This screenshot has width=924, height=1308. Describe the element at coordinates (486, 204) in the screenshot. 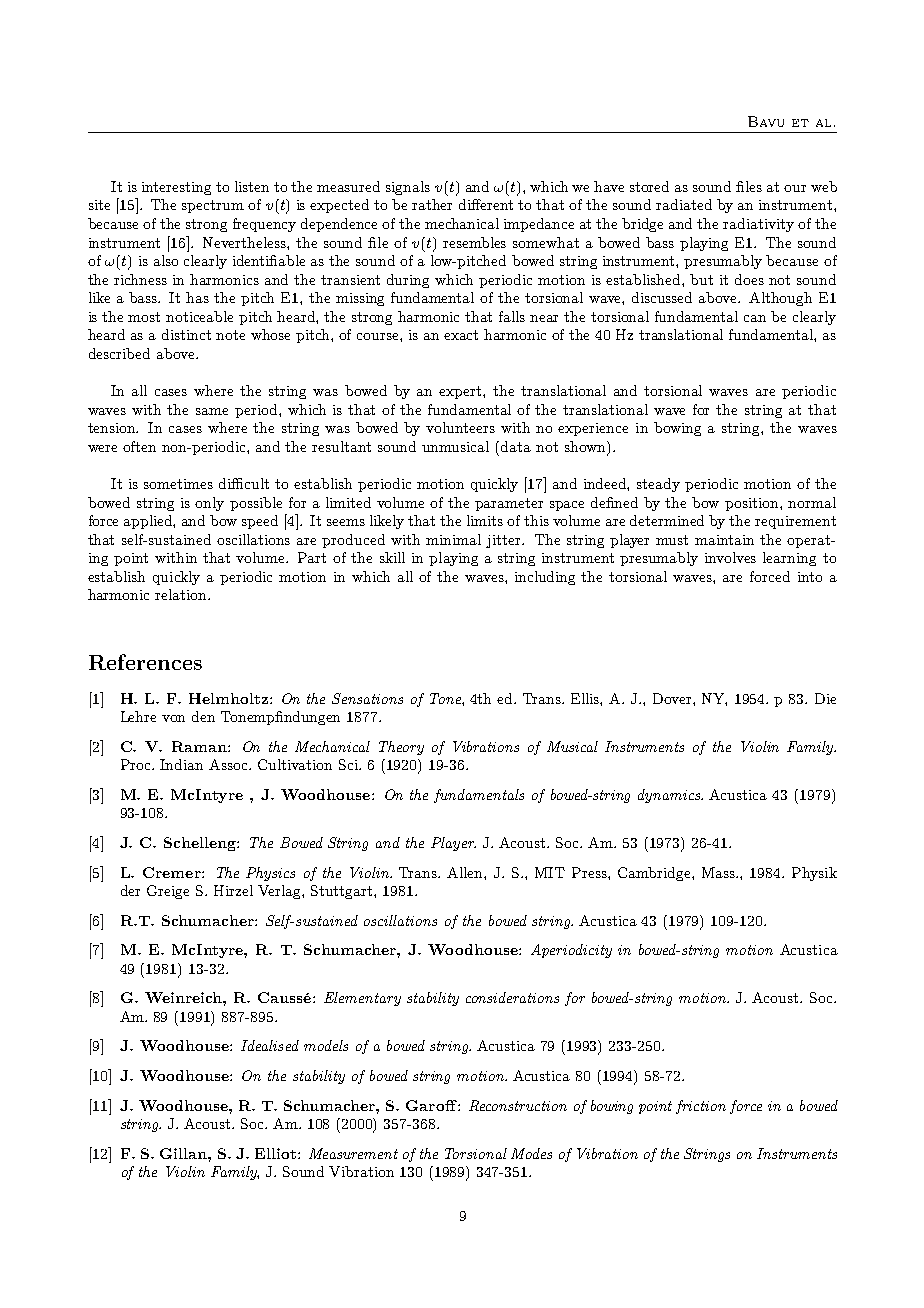

I see `different` at that location.
